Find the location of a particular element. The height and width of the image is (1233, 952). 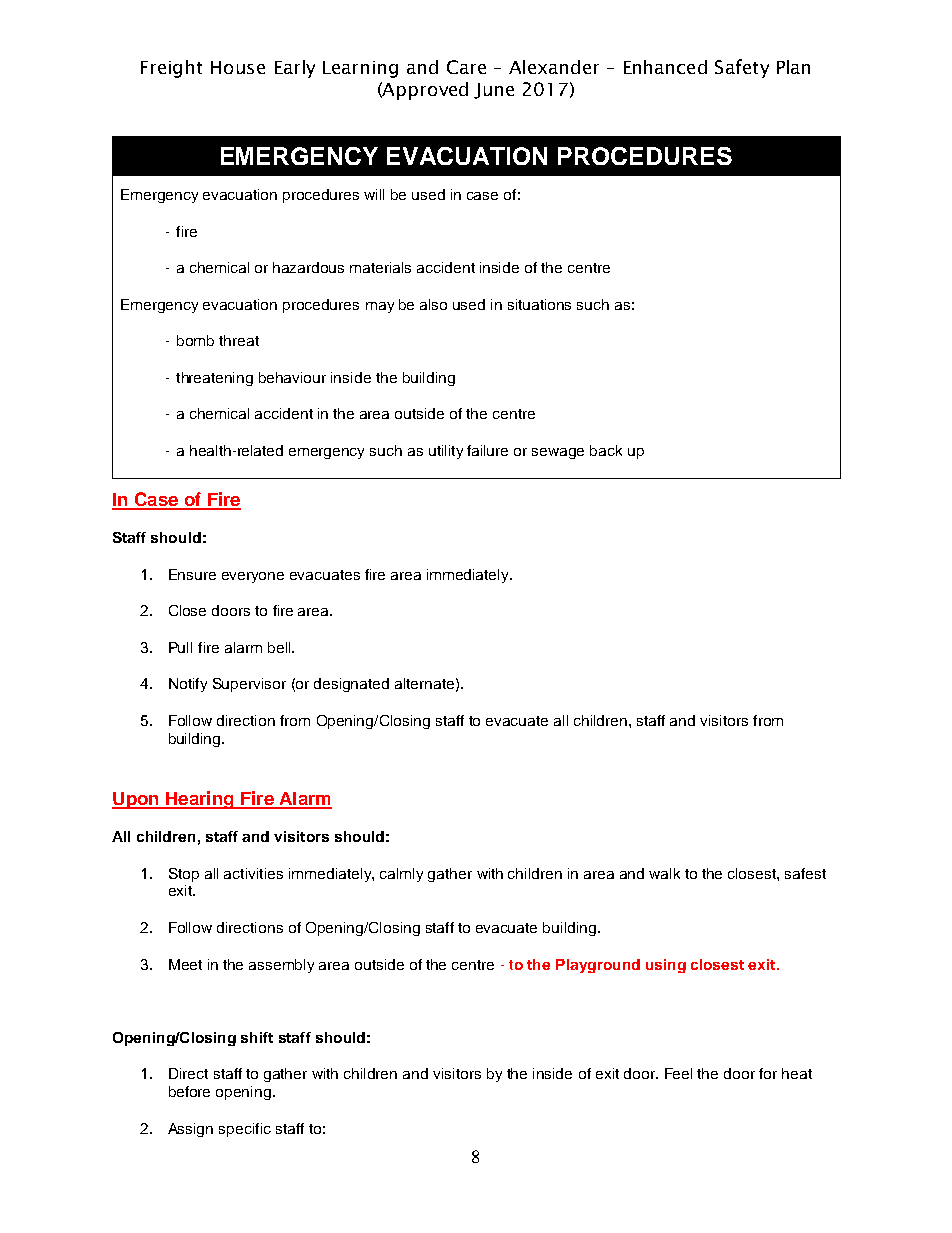

situations is located at coordinates (539, 304).
